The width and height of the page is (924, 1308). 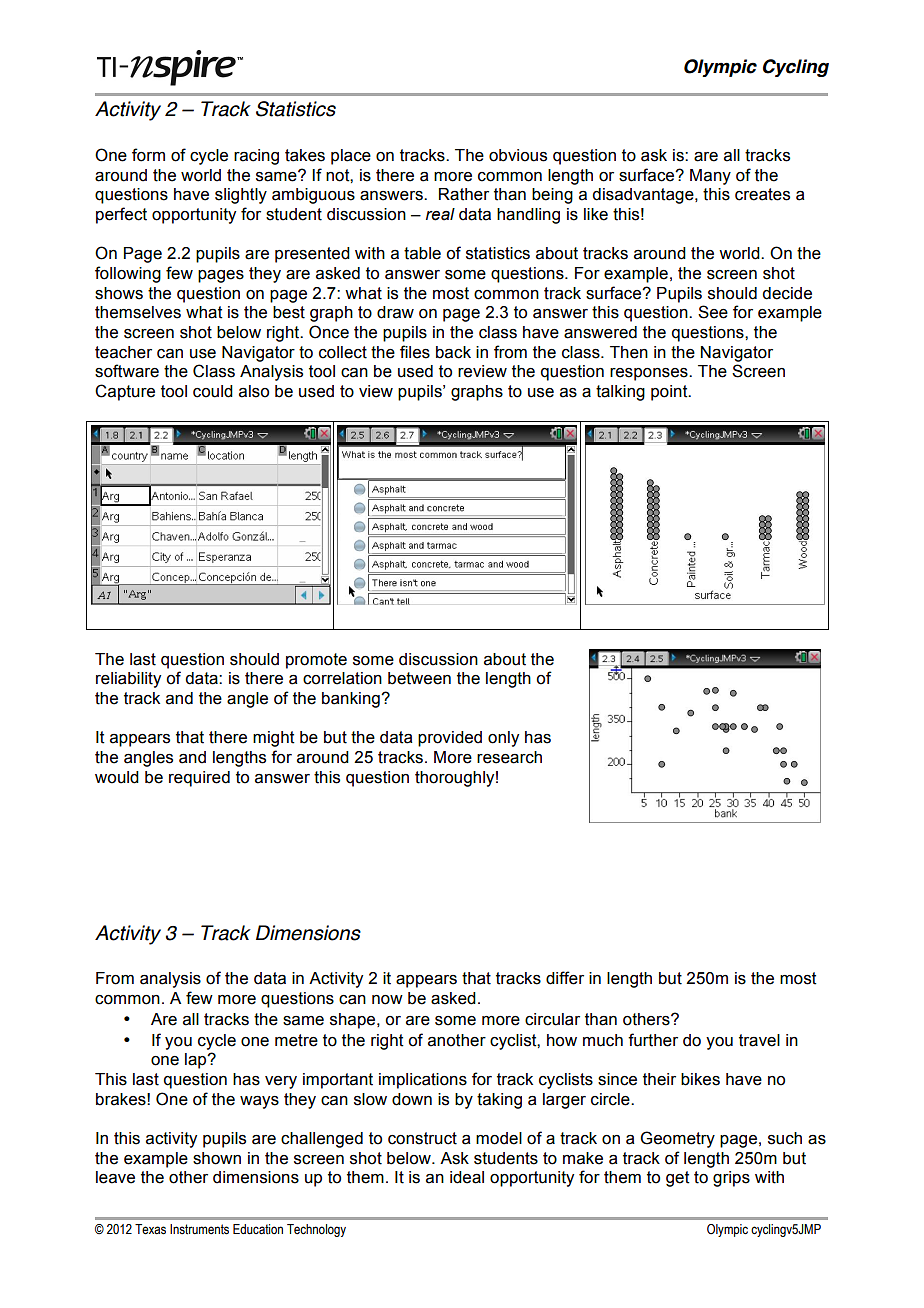 I want to click on Many, so click(x=710, y=177).
